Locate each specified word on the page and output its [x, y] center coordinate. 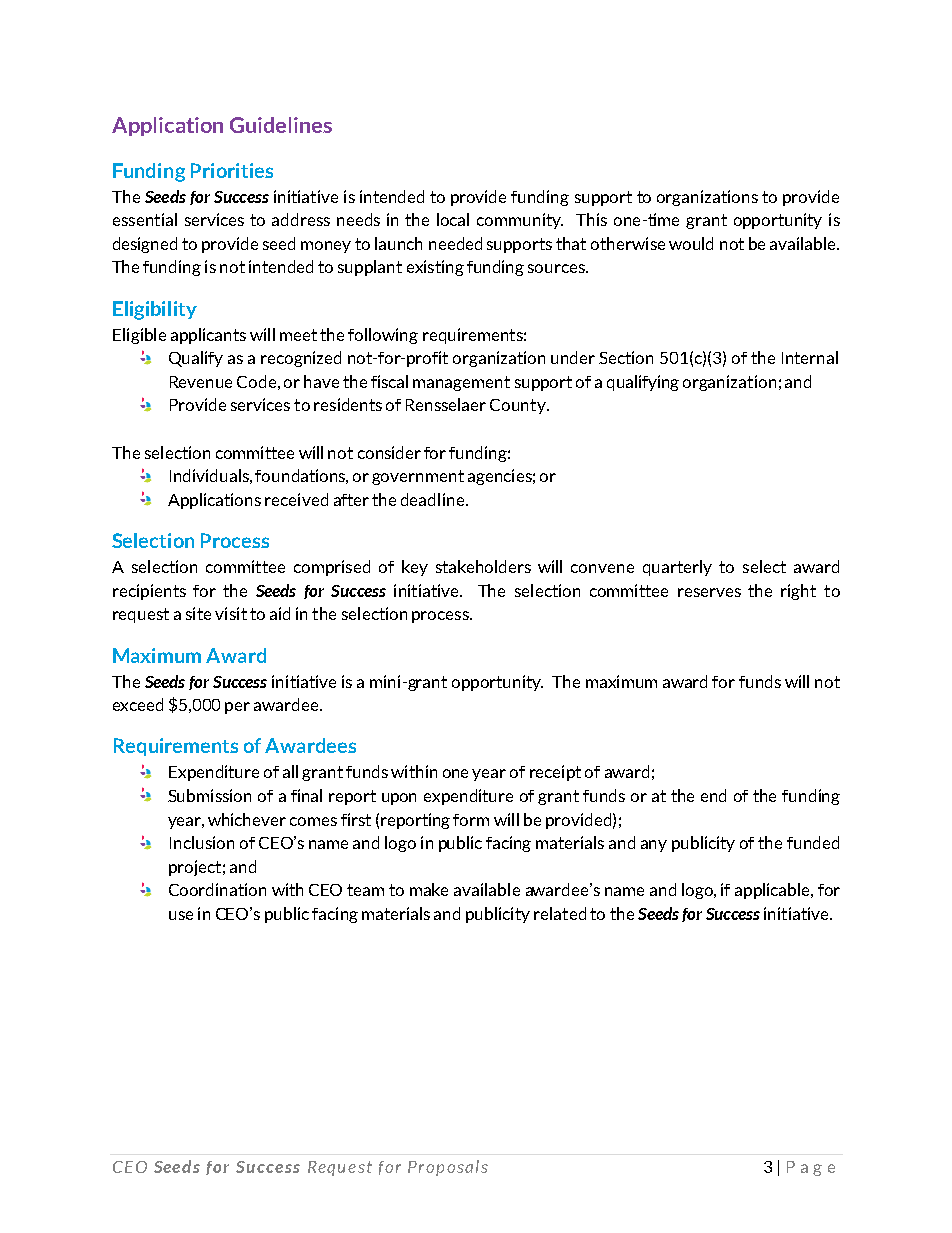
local [453, 219]
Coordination [217, 889]
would [691, 243]
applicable [773, 891]
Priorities [232, 170]
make [429, 889]
